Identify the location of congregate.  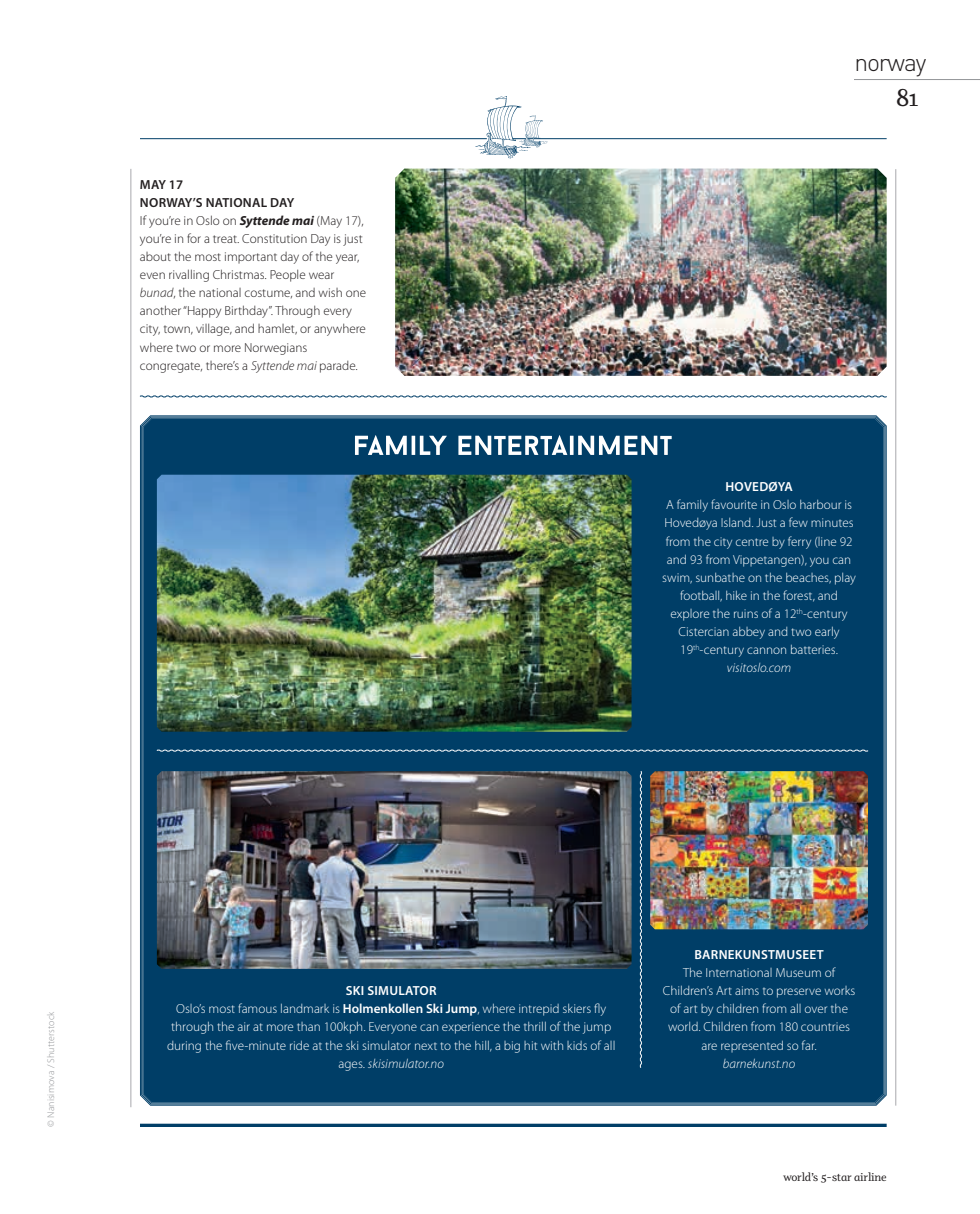
(171, 367).
